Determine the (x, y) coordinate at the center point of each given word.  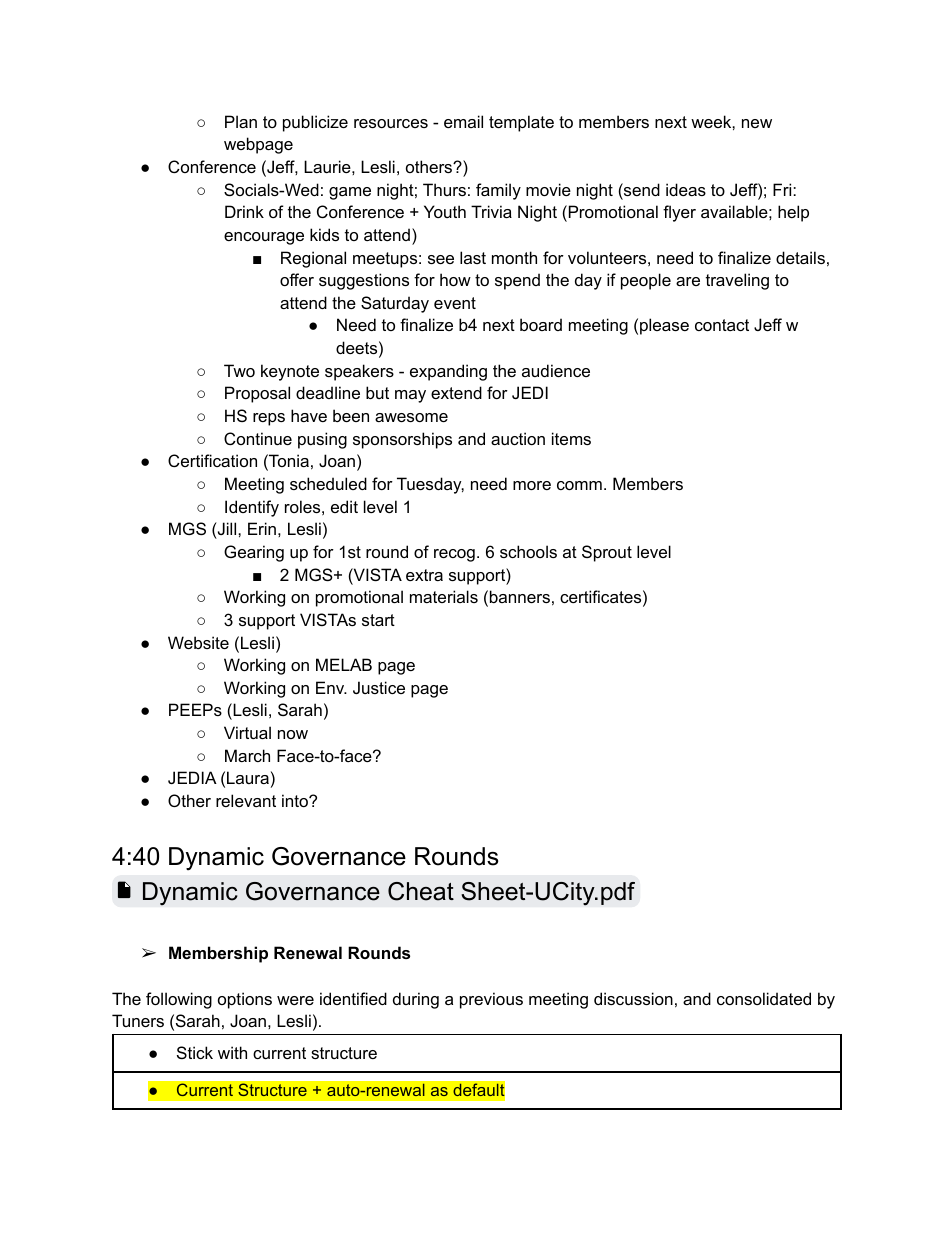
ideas (686, 189)
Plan (241, 121)
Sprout (607, 553)
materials (444, 596)
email (463, 121)
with (232, 1052)
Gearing (254, 553)
